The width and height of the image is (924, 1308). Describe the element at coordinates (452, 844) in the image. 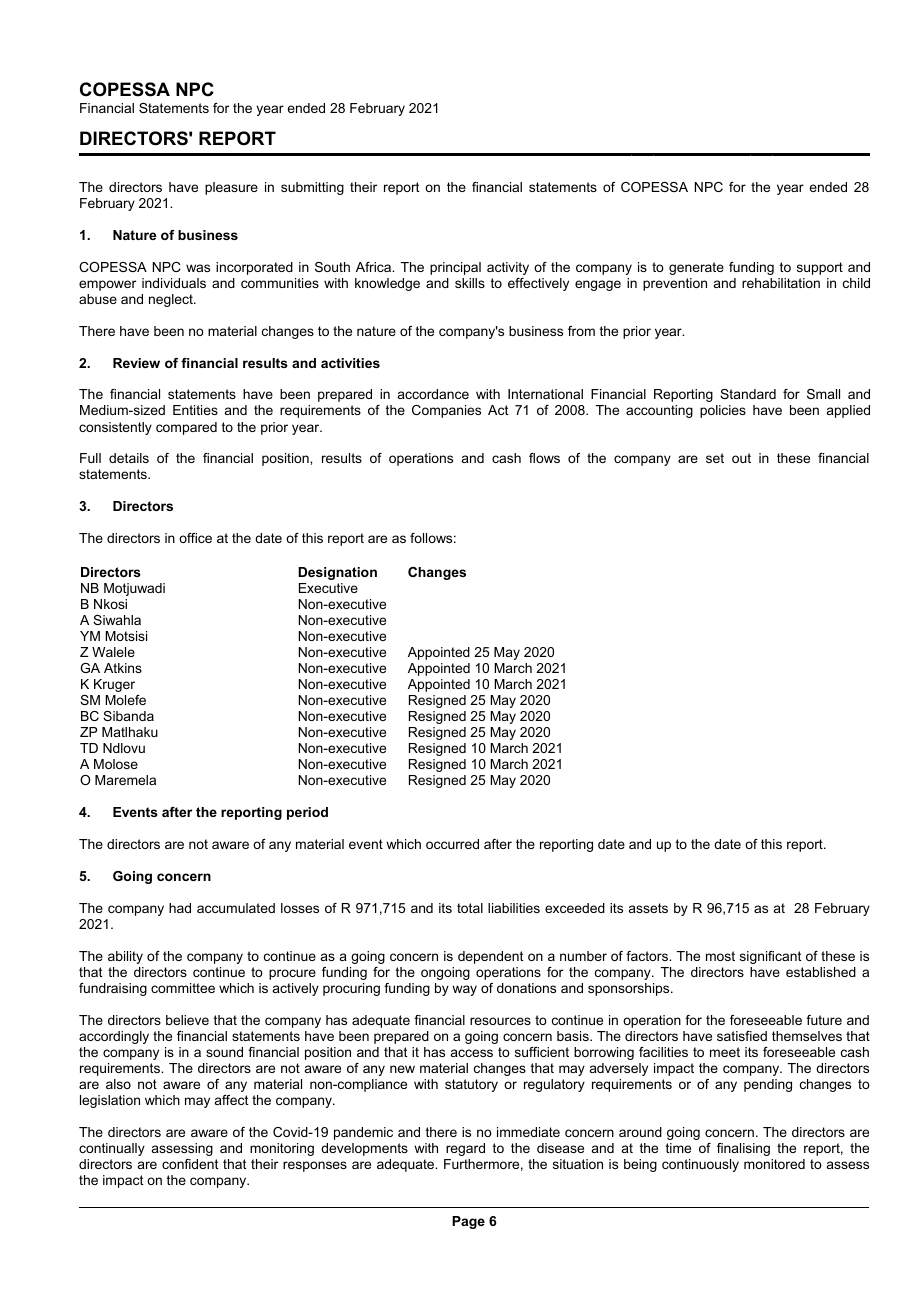

I see `occurred` at that location.
